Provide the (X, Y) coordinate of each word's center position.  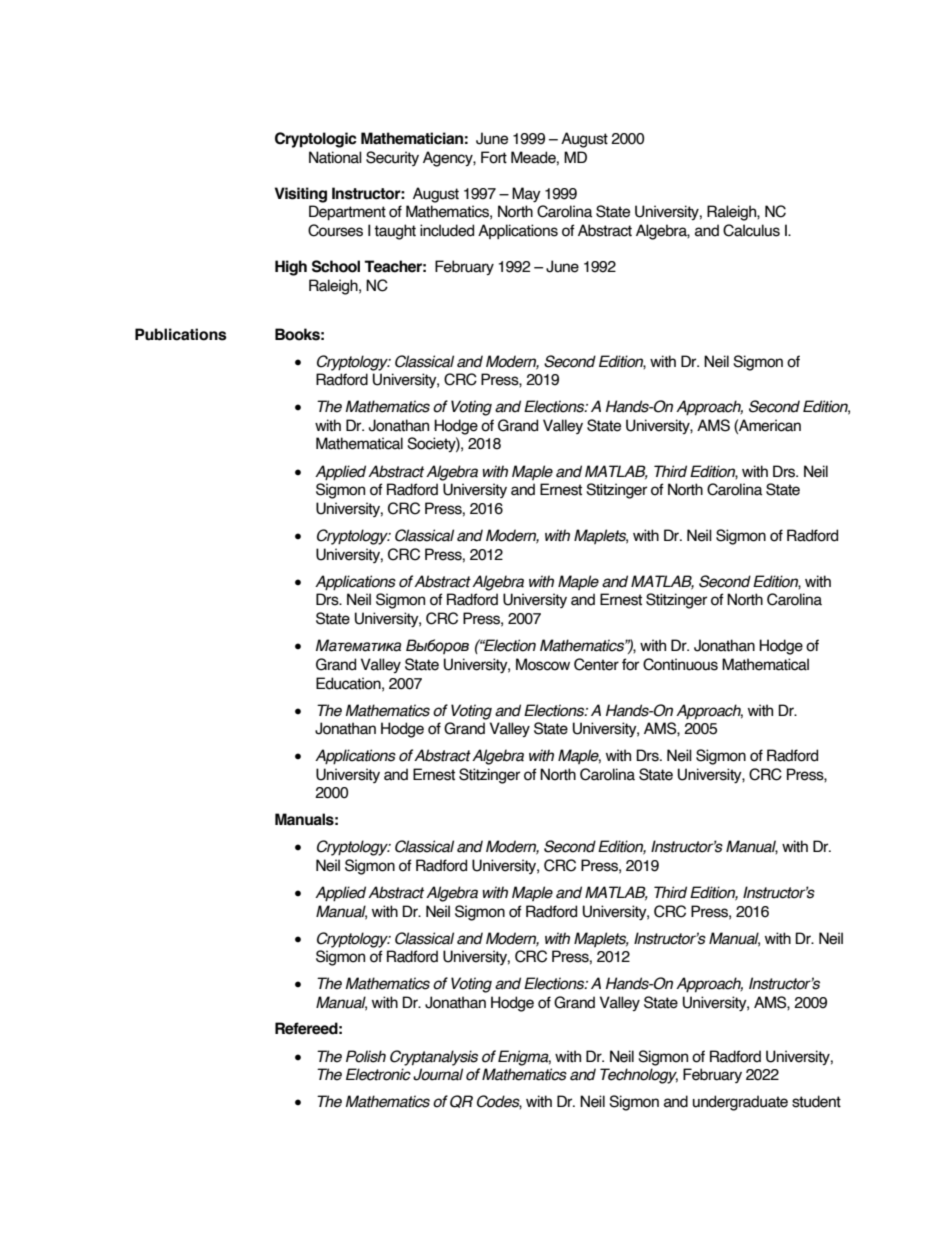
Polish (366, 1056)
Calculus (751, 230)
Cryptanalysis (434, 1058)
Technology (639, 1076)
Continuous (680, 664)
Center (596, 664)
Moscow (543, 664)
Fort (494, 157)
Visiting (301, 195)
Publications (181, 334)
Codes (499, 1102)
